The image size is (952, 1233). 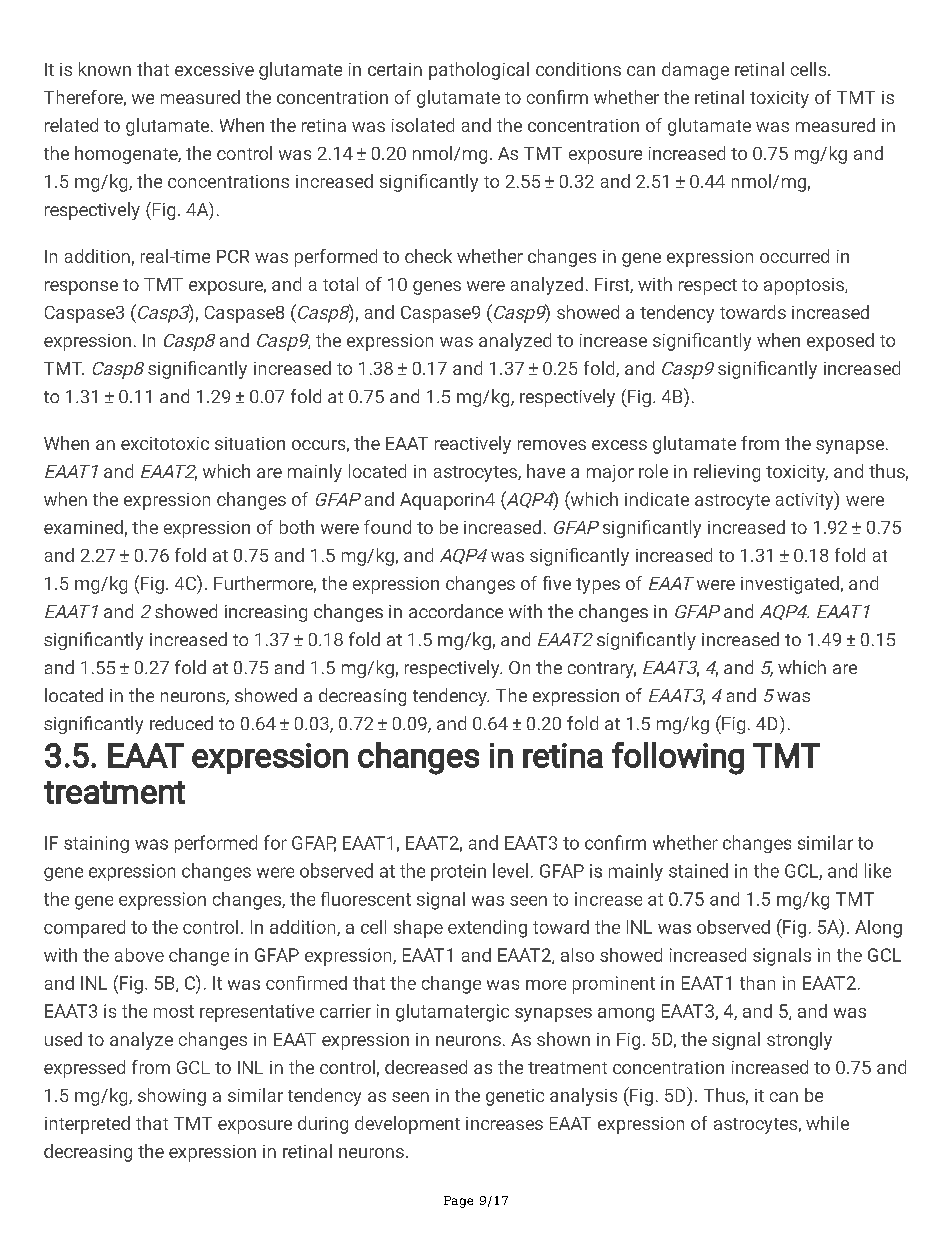 I want to click on staining, so click(x=96, y=844).
